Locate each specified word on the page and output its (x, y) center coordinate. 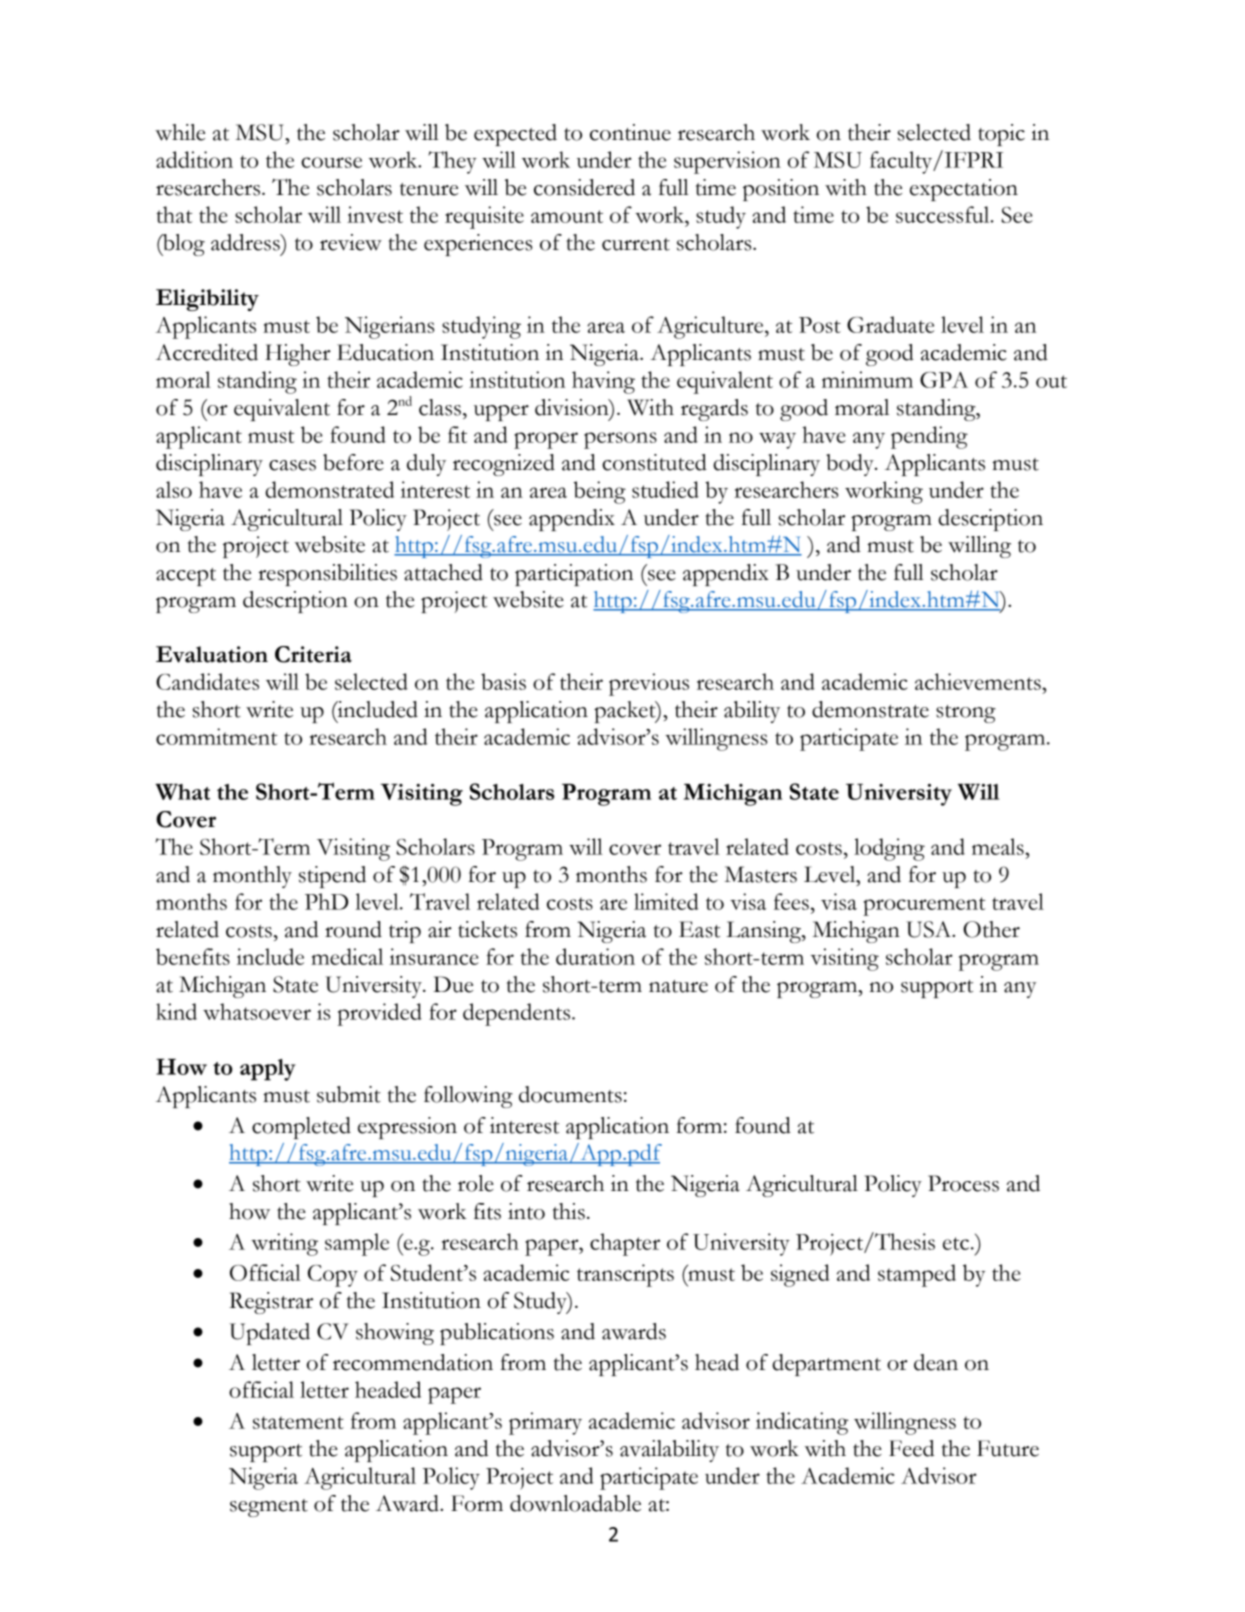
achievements (979, 681)
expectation (964, 190)
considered (584, 187)
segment (269, 1508)
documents (570, 1094)
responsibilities (327, 575)
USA (930, 929)
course (331, 162)
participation (574, 575)
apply (268, 1070)
